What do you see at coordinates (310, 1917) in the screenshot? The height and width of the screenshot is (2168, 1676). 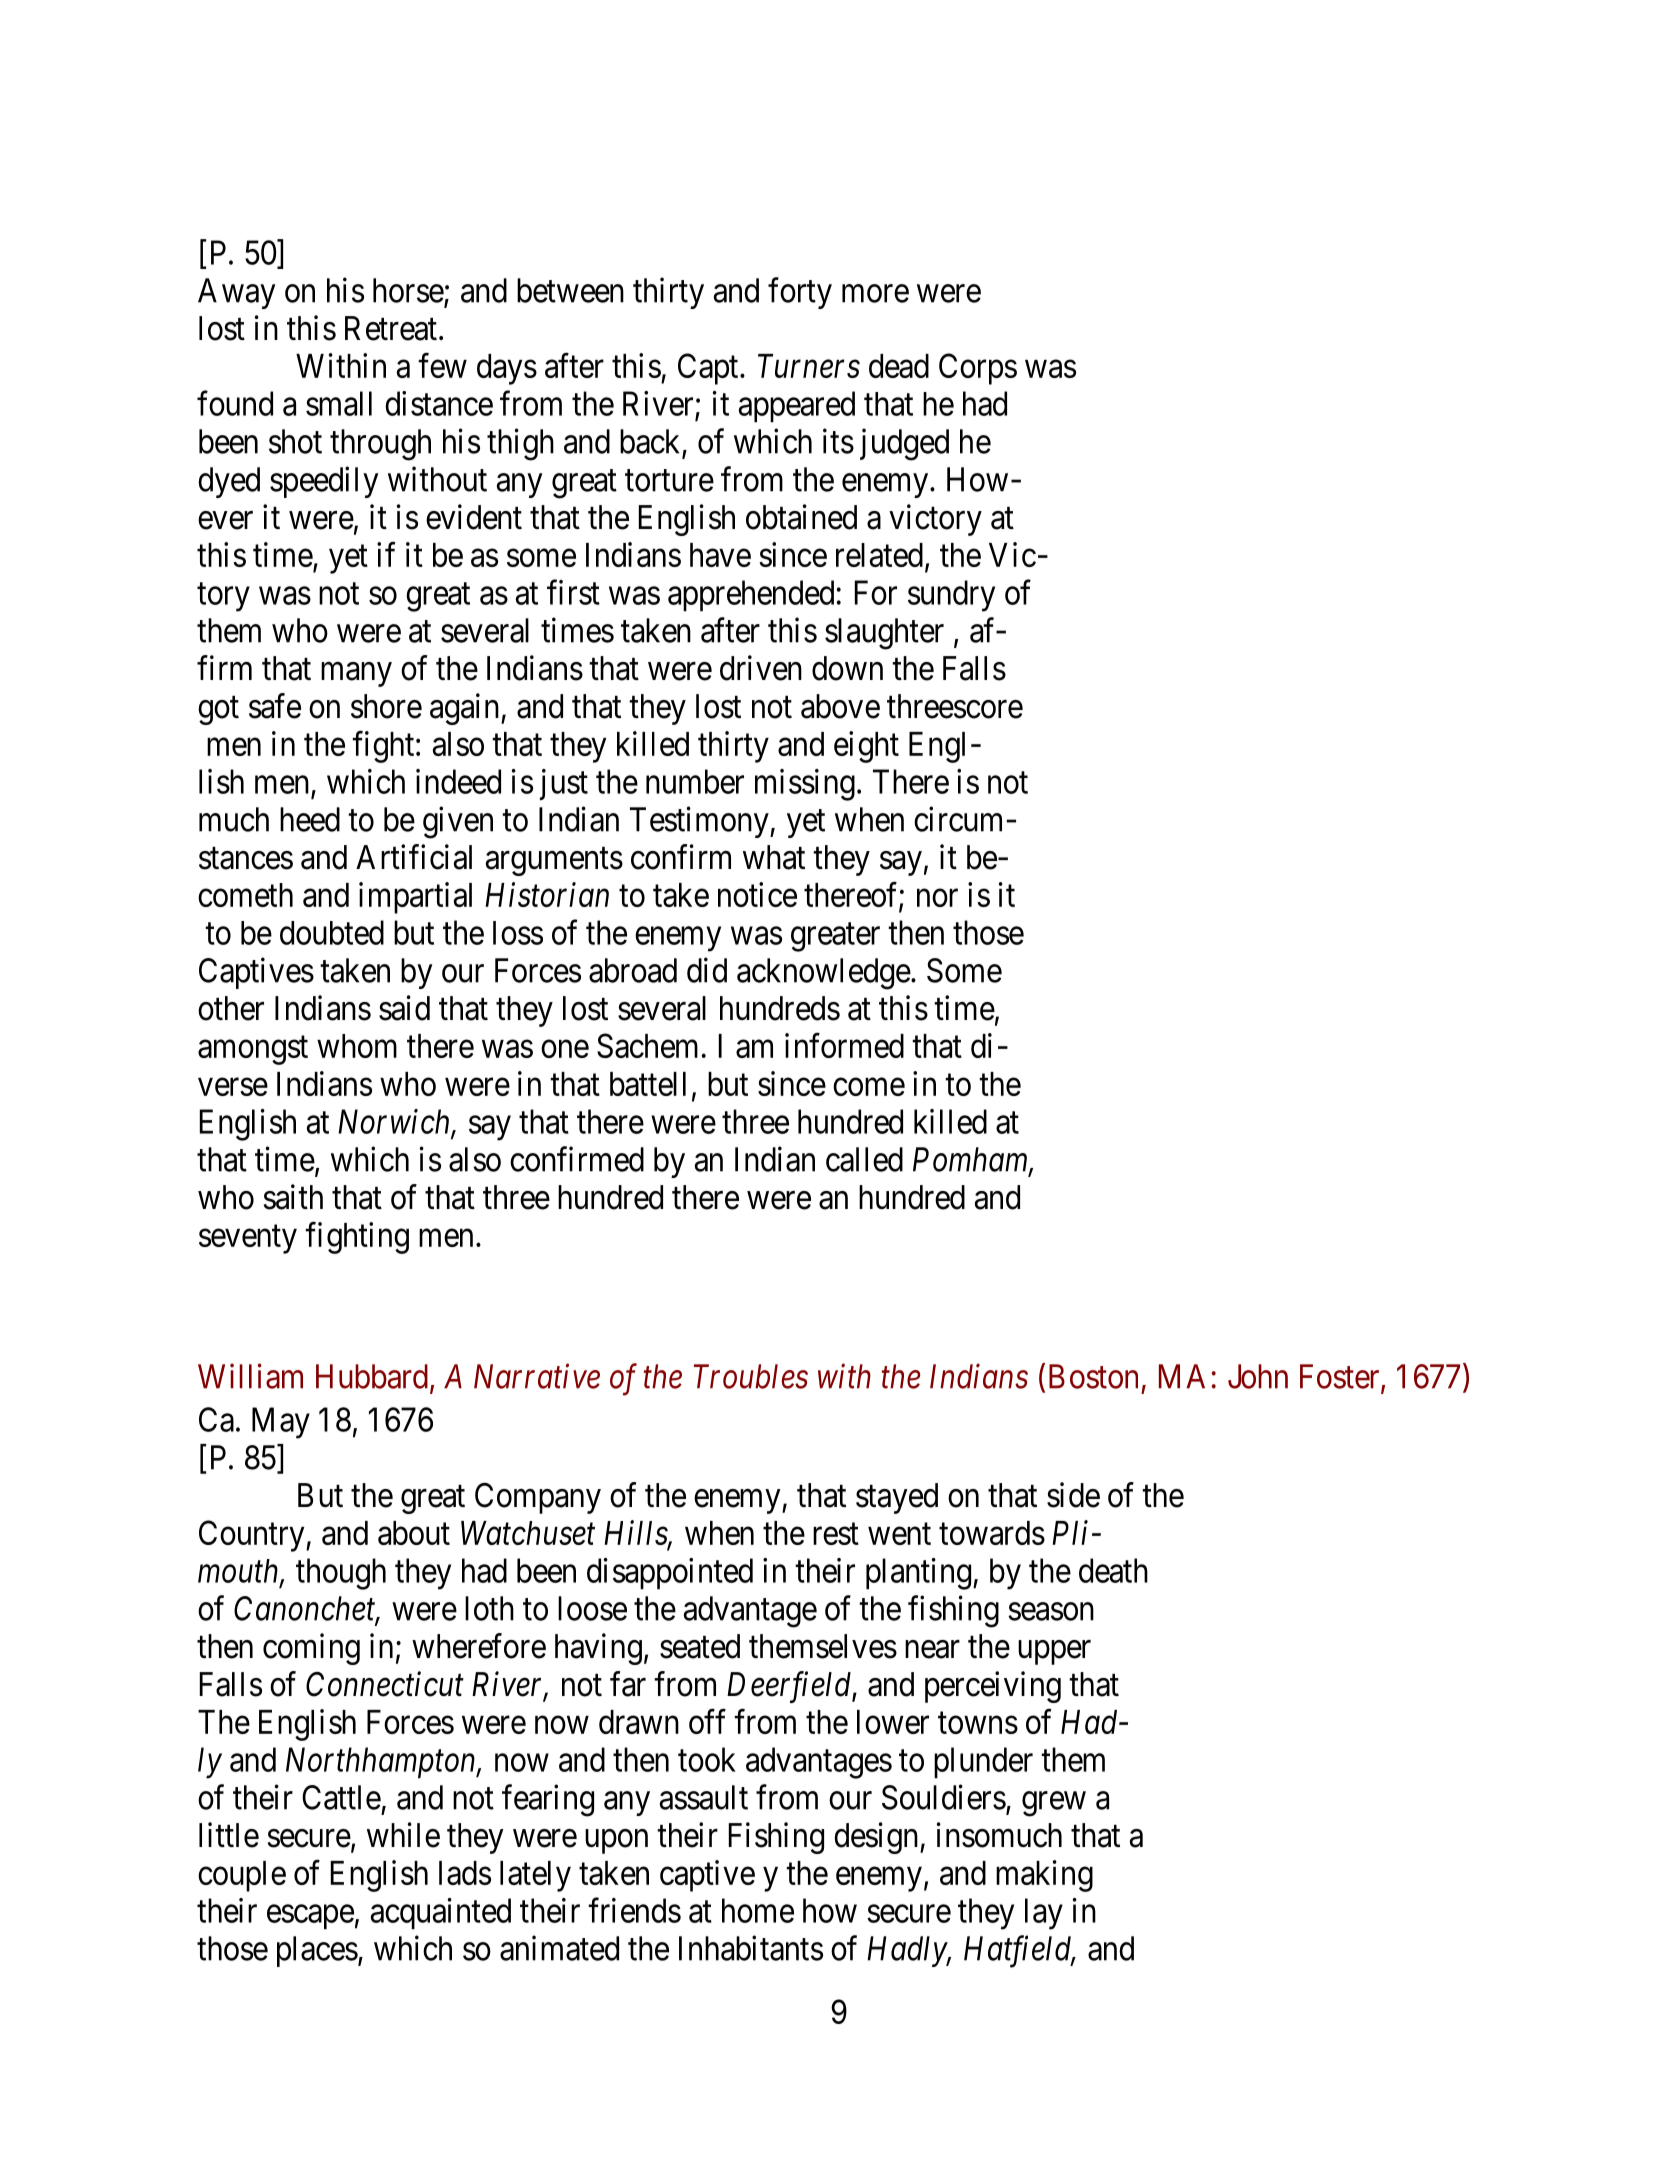 I see `escape` at bounding box center [310, 1917].
